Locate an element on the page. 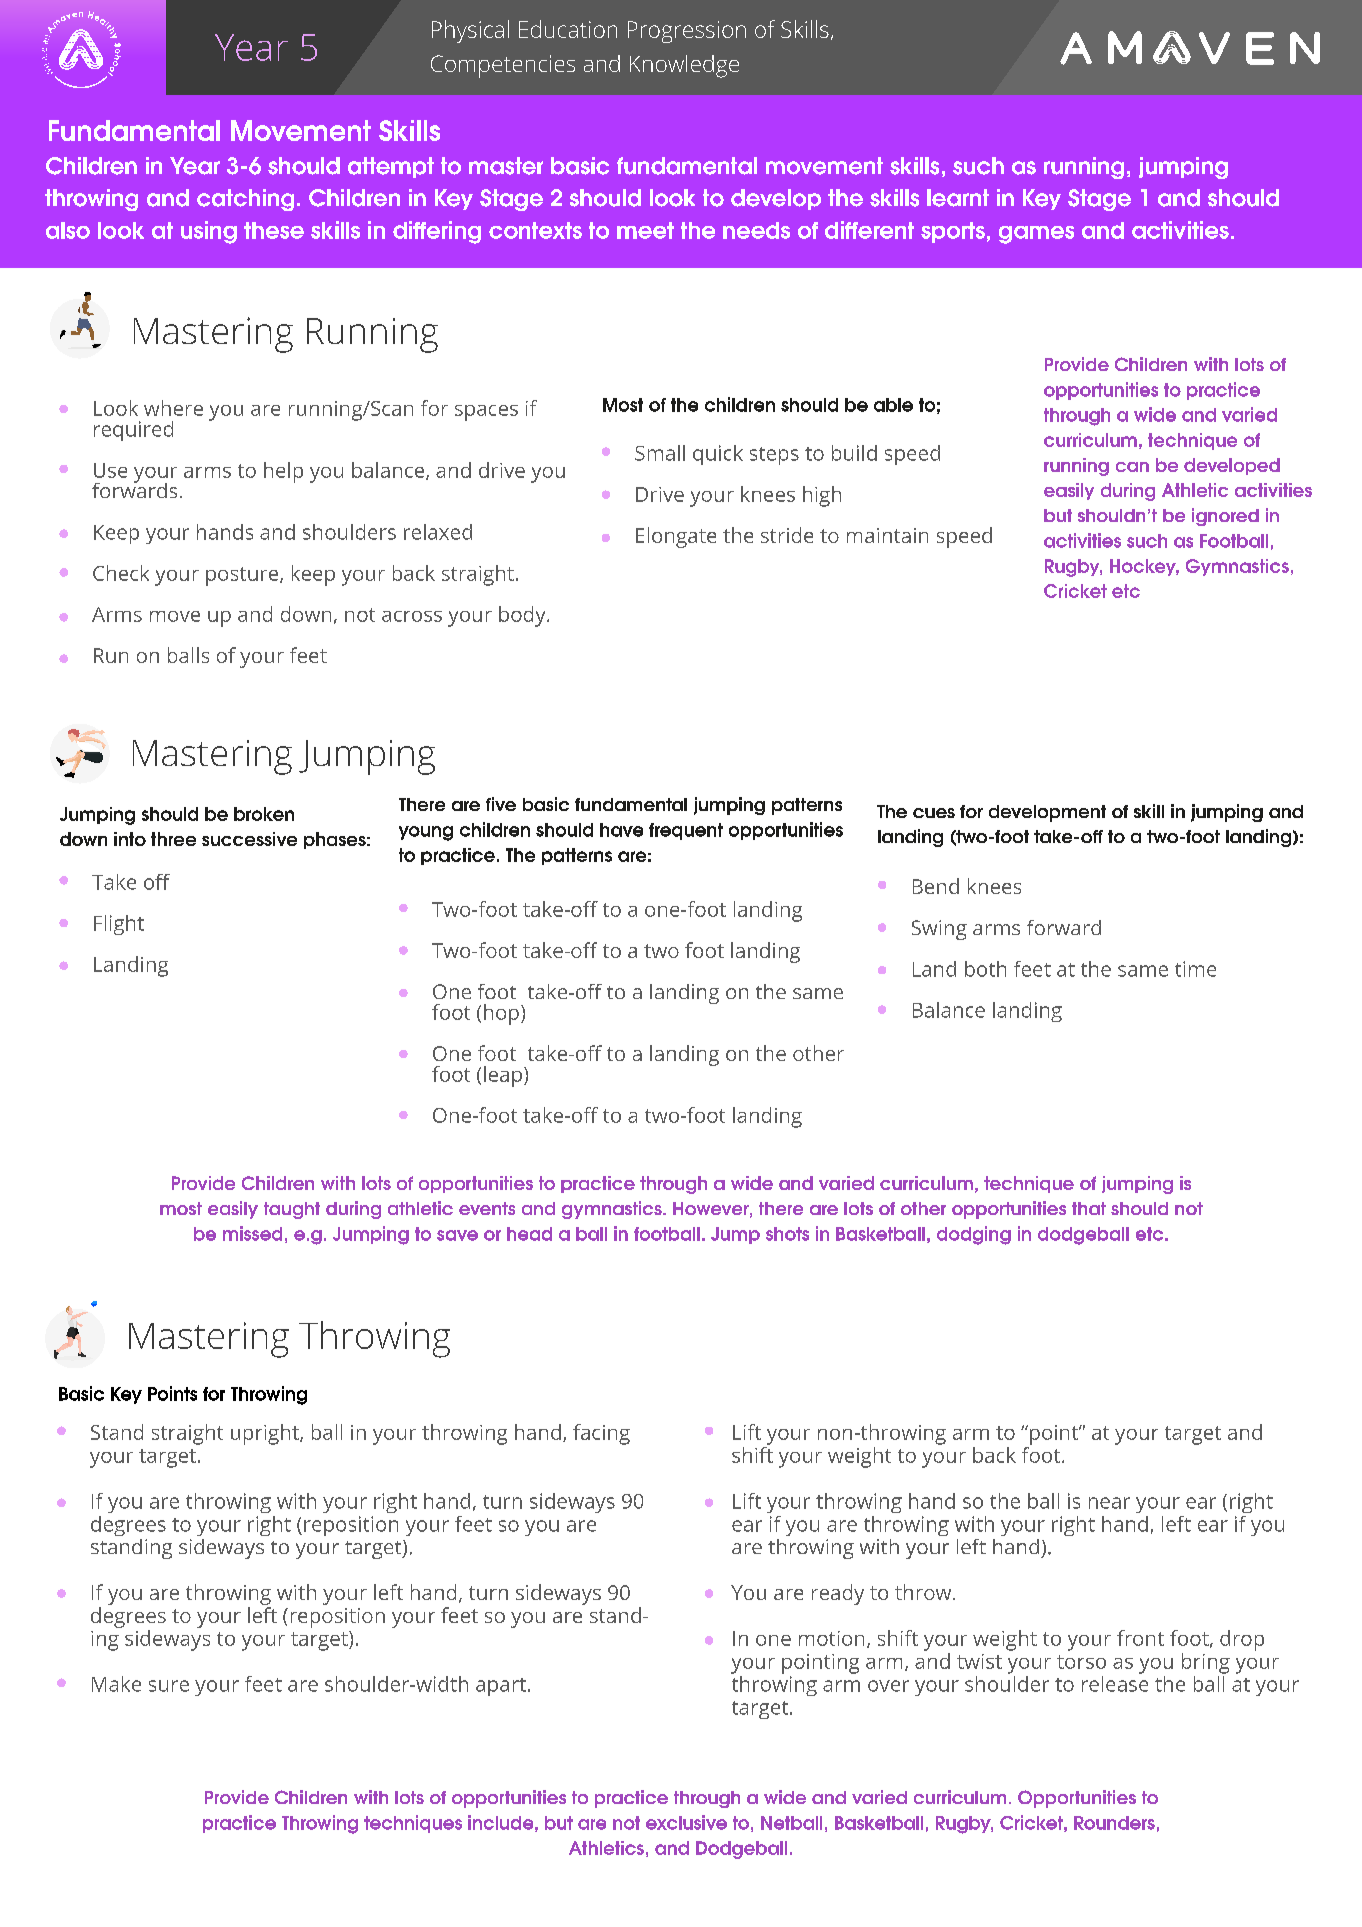  help is located at coordinates (283, 472).
